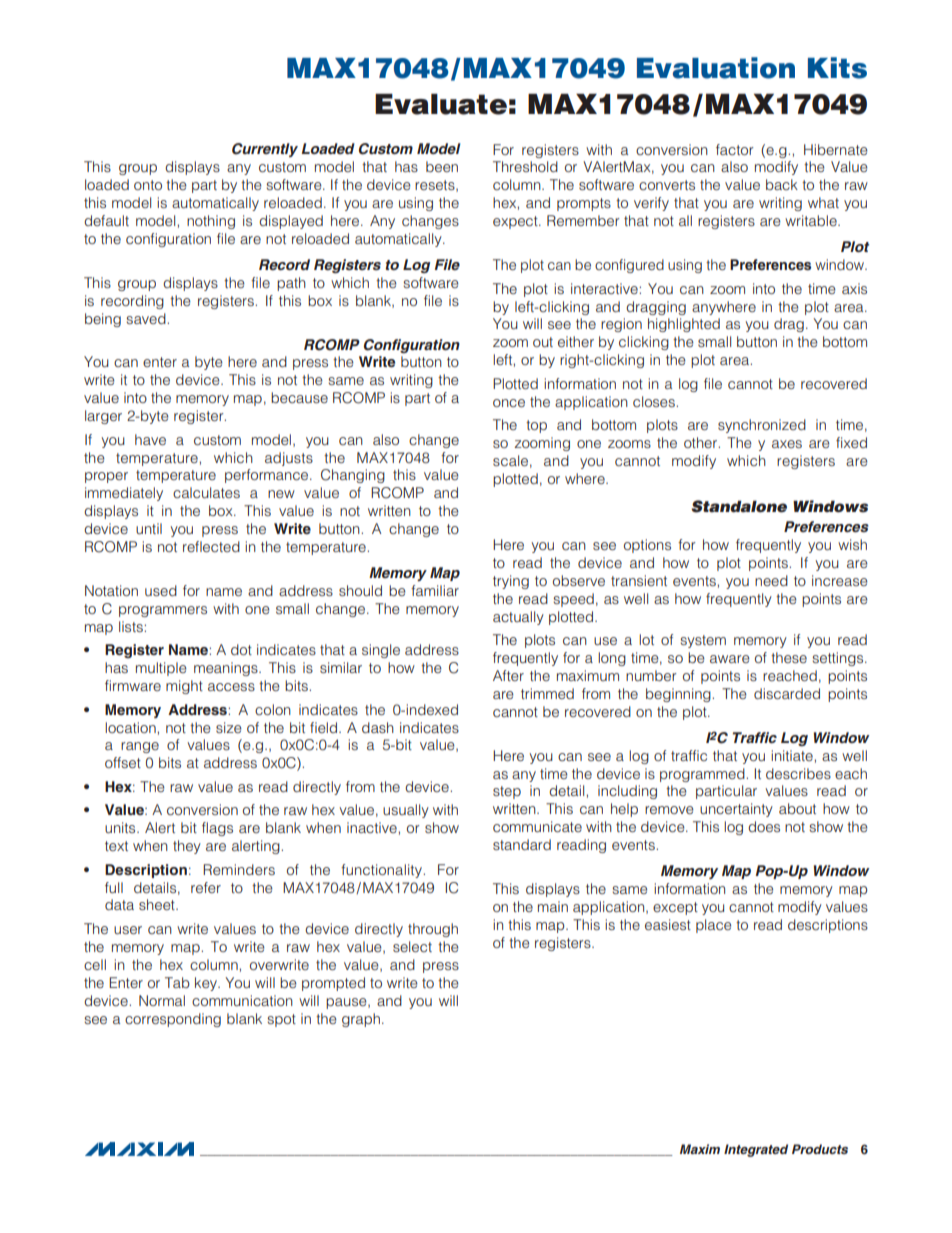  Describe the element at coordinates (756, 1150) in the screenshot. I see `Integrated` at that location.
